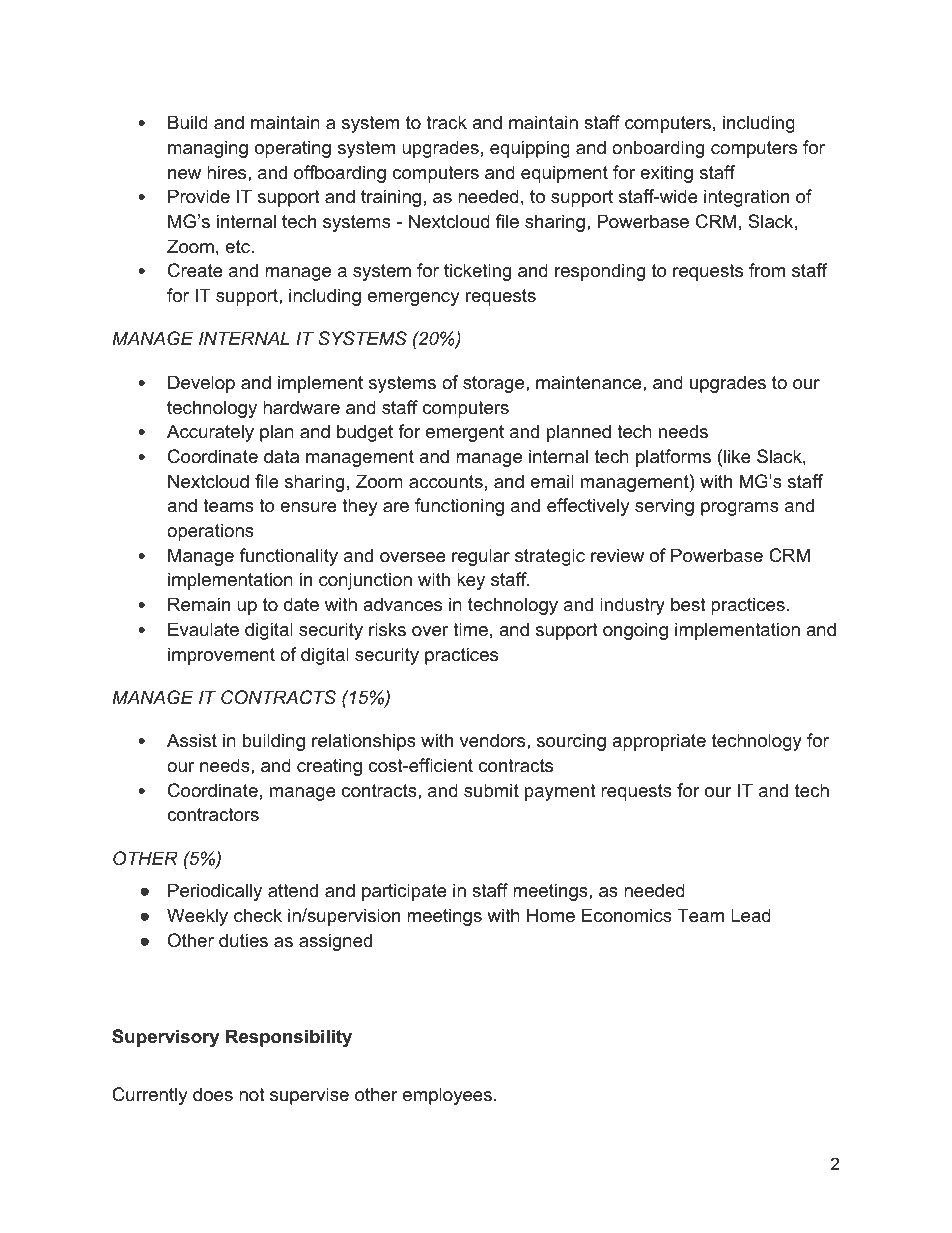 The height and width of the image is (1233, 952). What do you see at coordinates (446, 122) in the image?
I see `track` at bounding box center [446, 122].
